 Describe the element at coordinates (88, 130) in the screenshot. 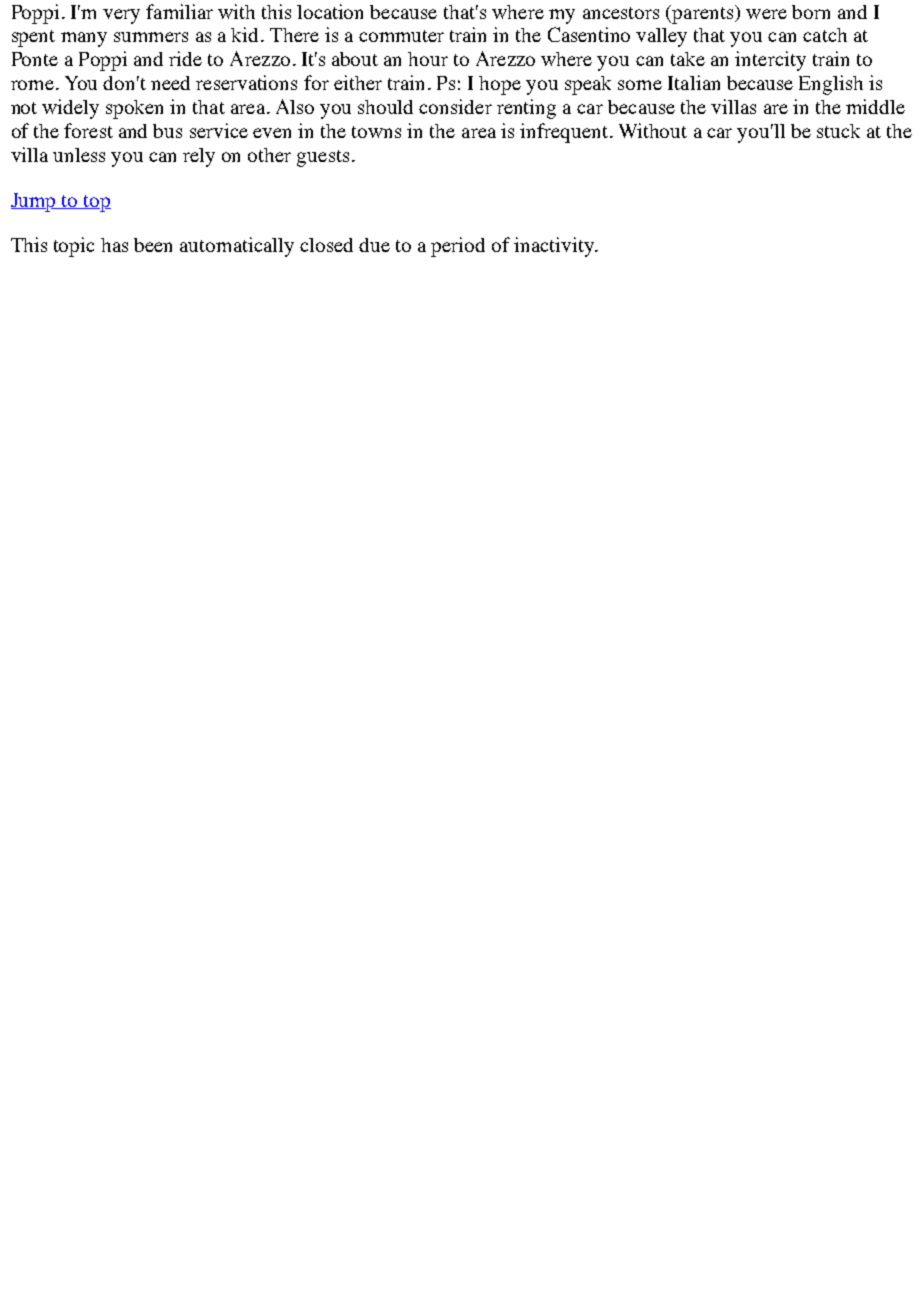

I see `forest` at that location.
